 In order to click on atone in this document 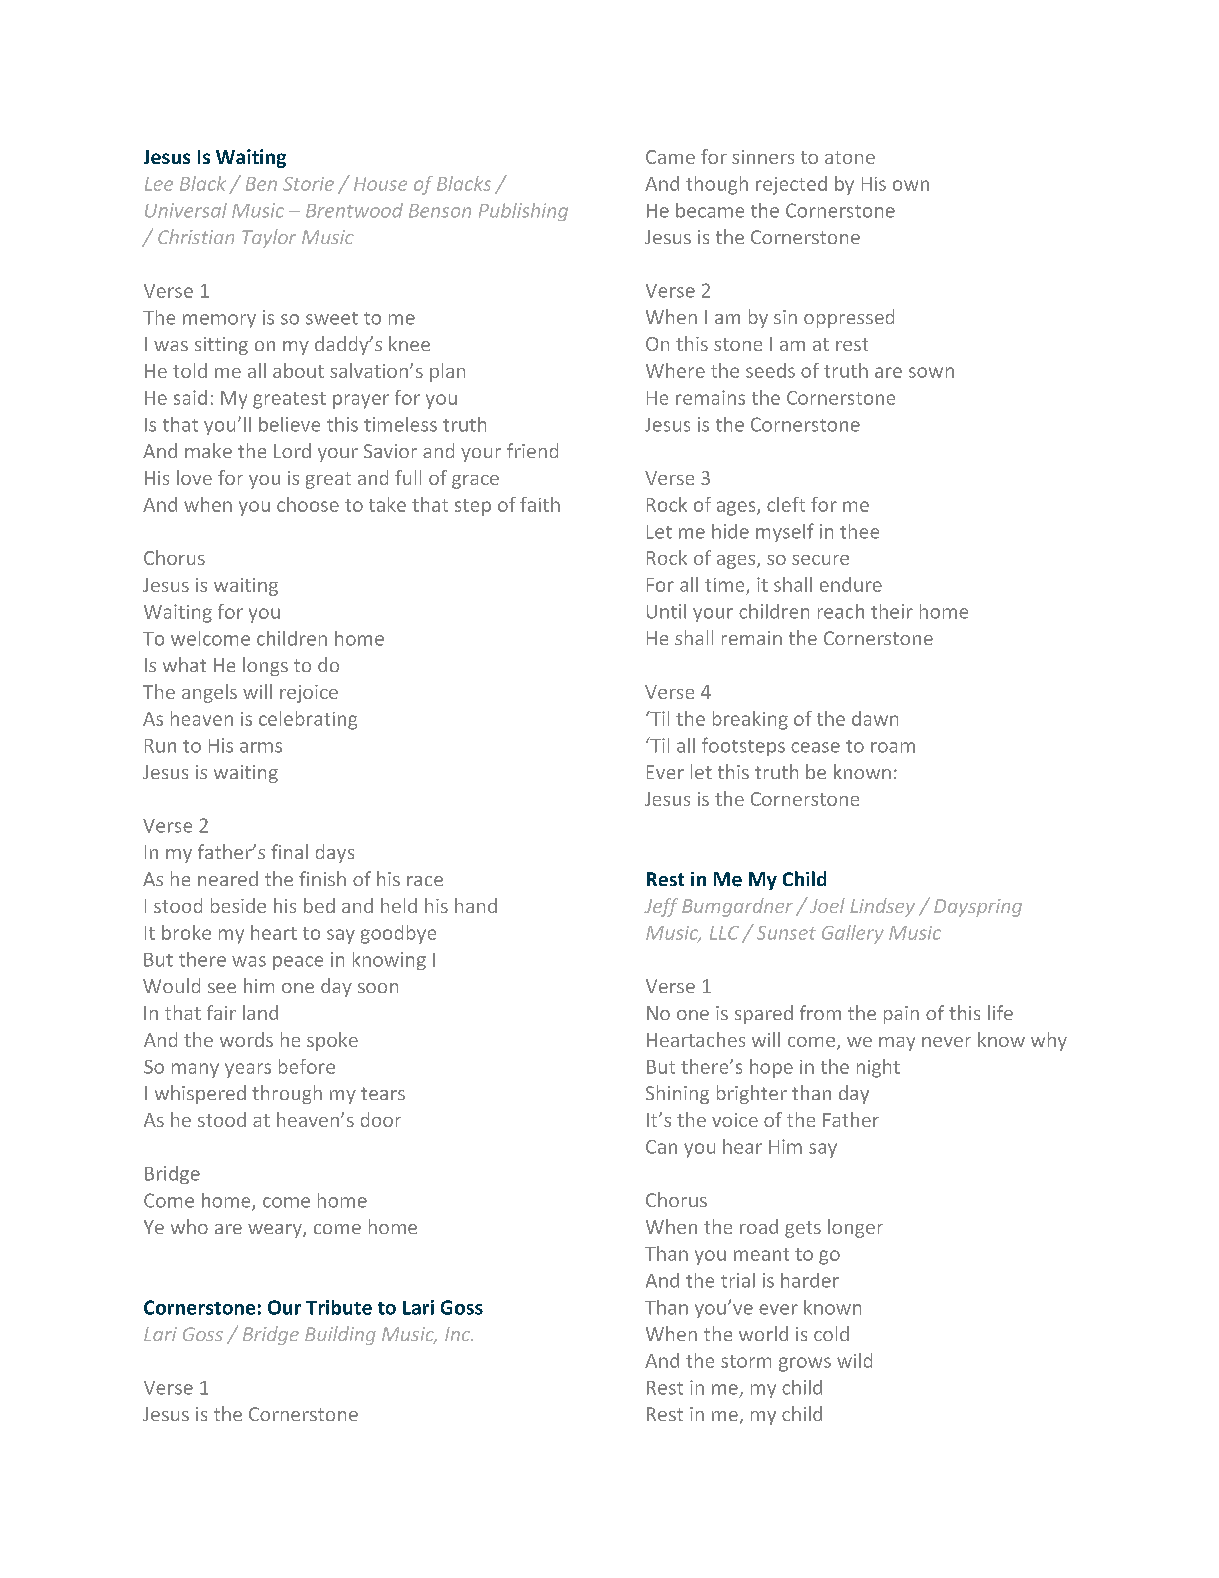, I will do `click(850, 157)`.
